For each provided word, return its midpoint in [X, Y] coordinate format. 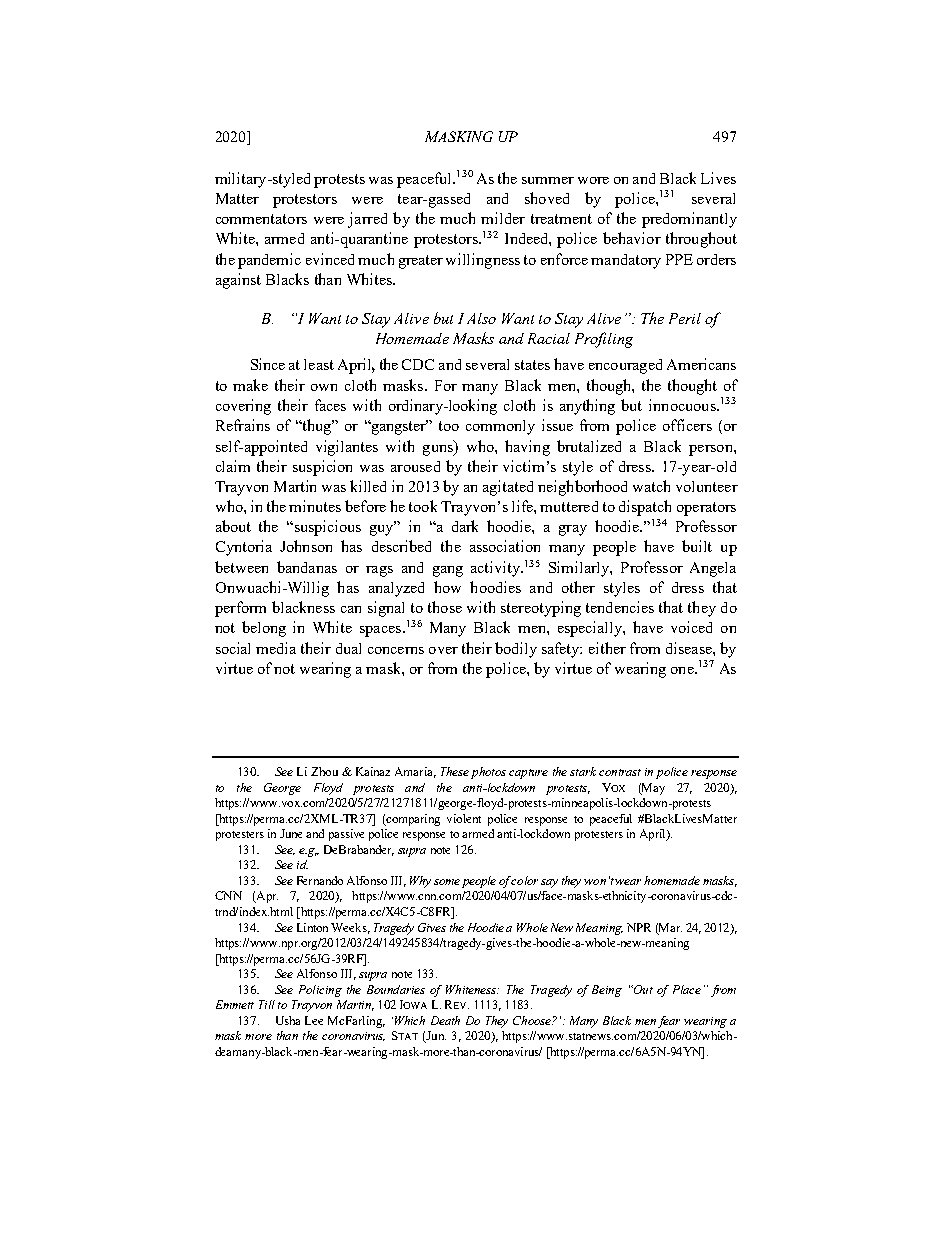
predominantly [689, 220]
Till [267, 1004]
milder [503, 218]
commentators [261, 219]
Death [445, 1020]
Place [687, 989]
